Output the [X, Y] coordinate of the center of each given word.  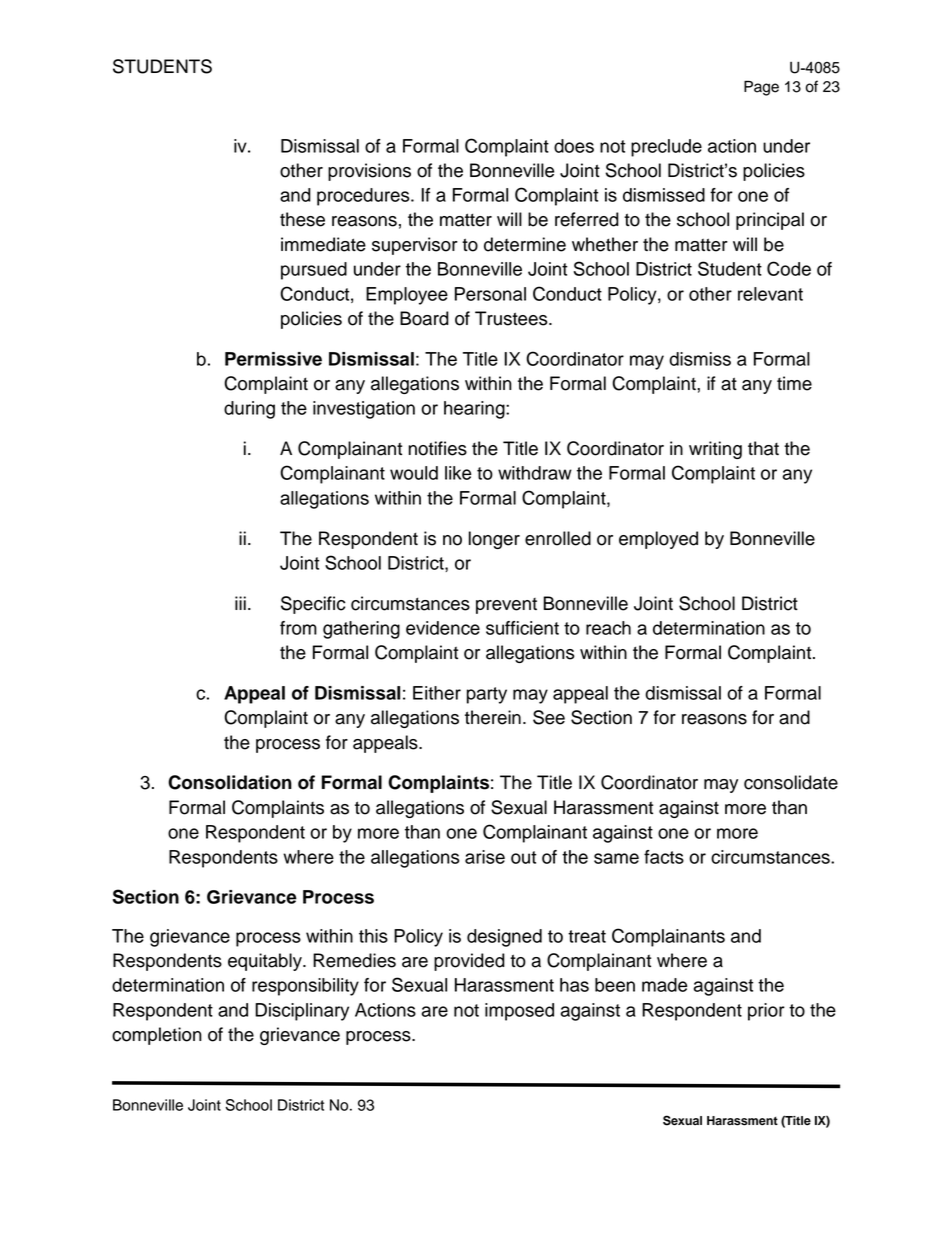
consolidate [791, 782]
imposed [519, 1012]
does [574, 146]
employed [658, 540]
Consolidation [230, 782]
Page [761, 88]
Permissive [273, 359]
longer [494, 540]
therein [493, 717]
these [302, 219]
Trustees [512, 318]
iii [240, 603]
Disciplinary [302, 1012]
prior [766, 1012]
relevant [770, 294]
